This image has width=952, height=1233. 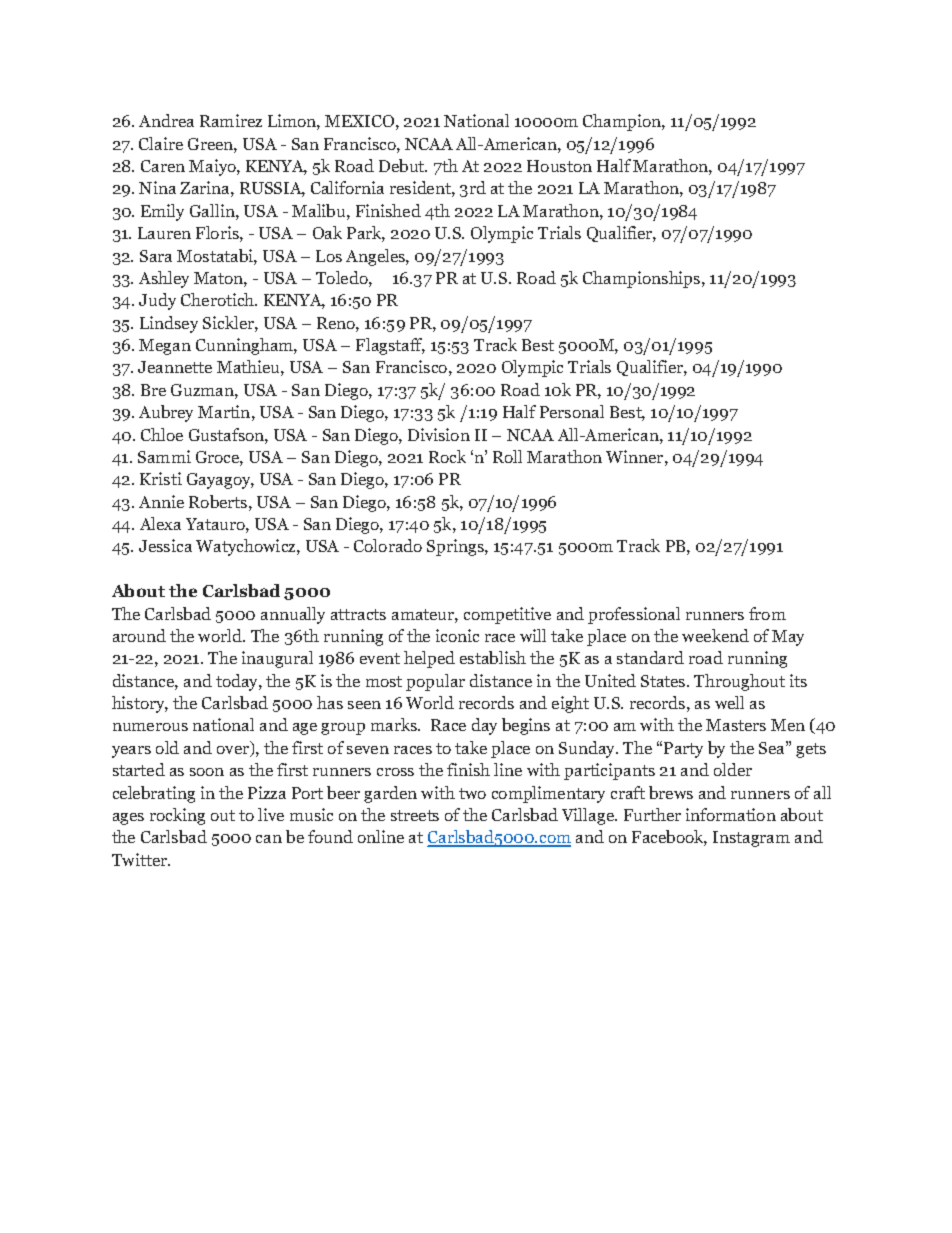 What do you see at coordinates (403, 165) in the image?
I see `Debut` at bounding box center [403, 165].
